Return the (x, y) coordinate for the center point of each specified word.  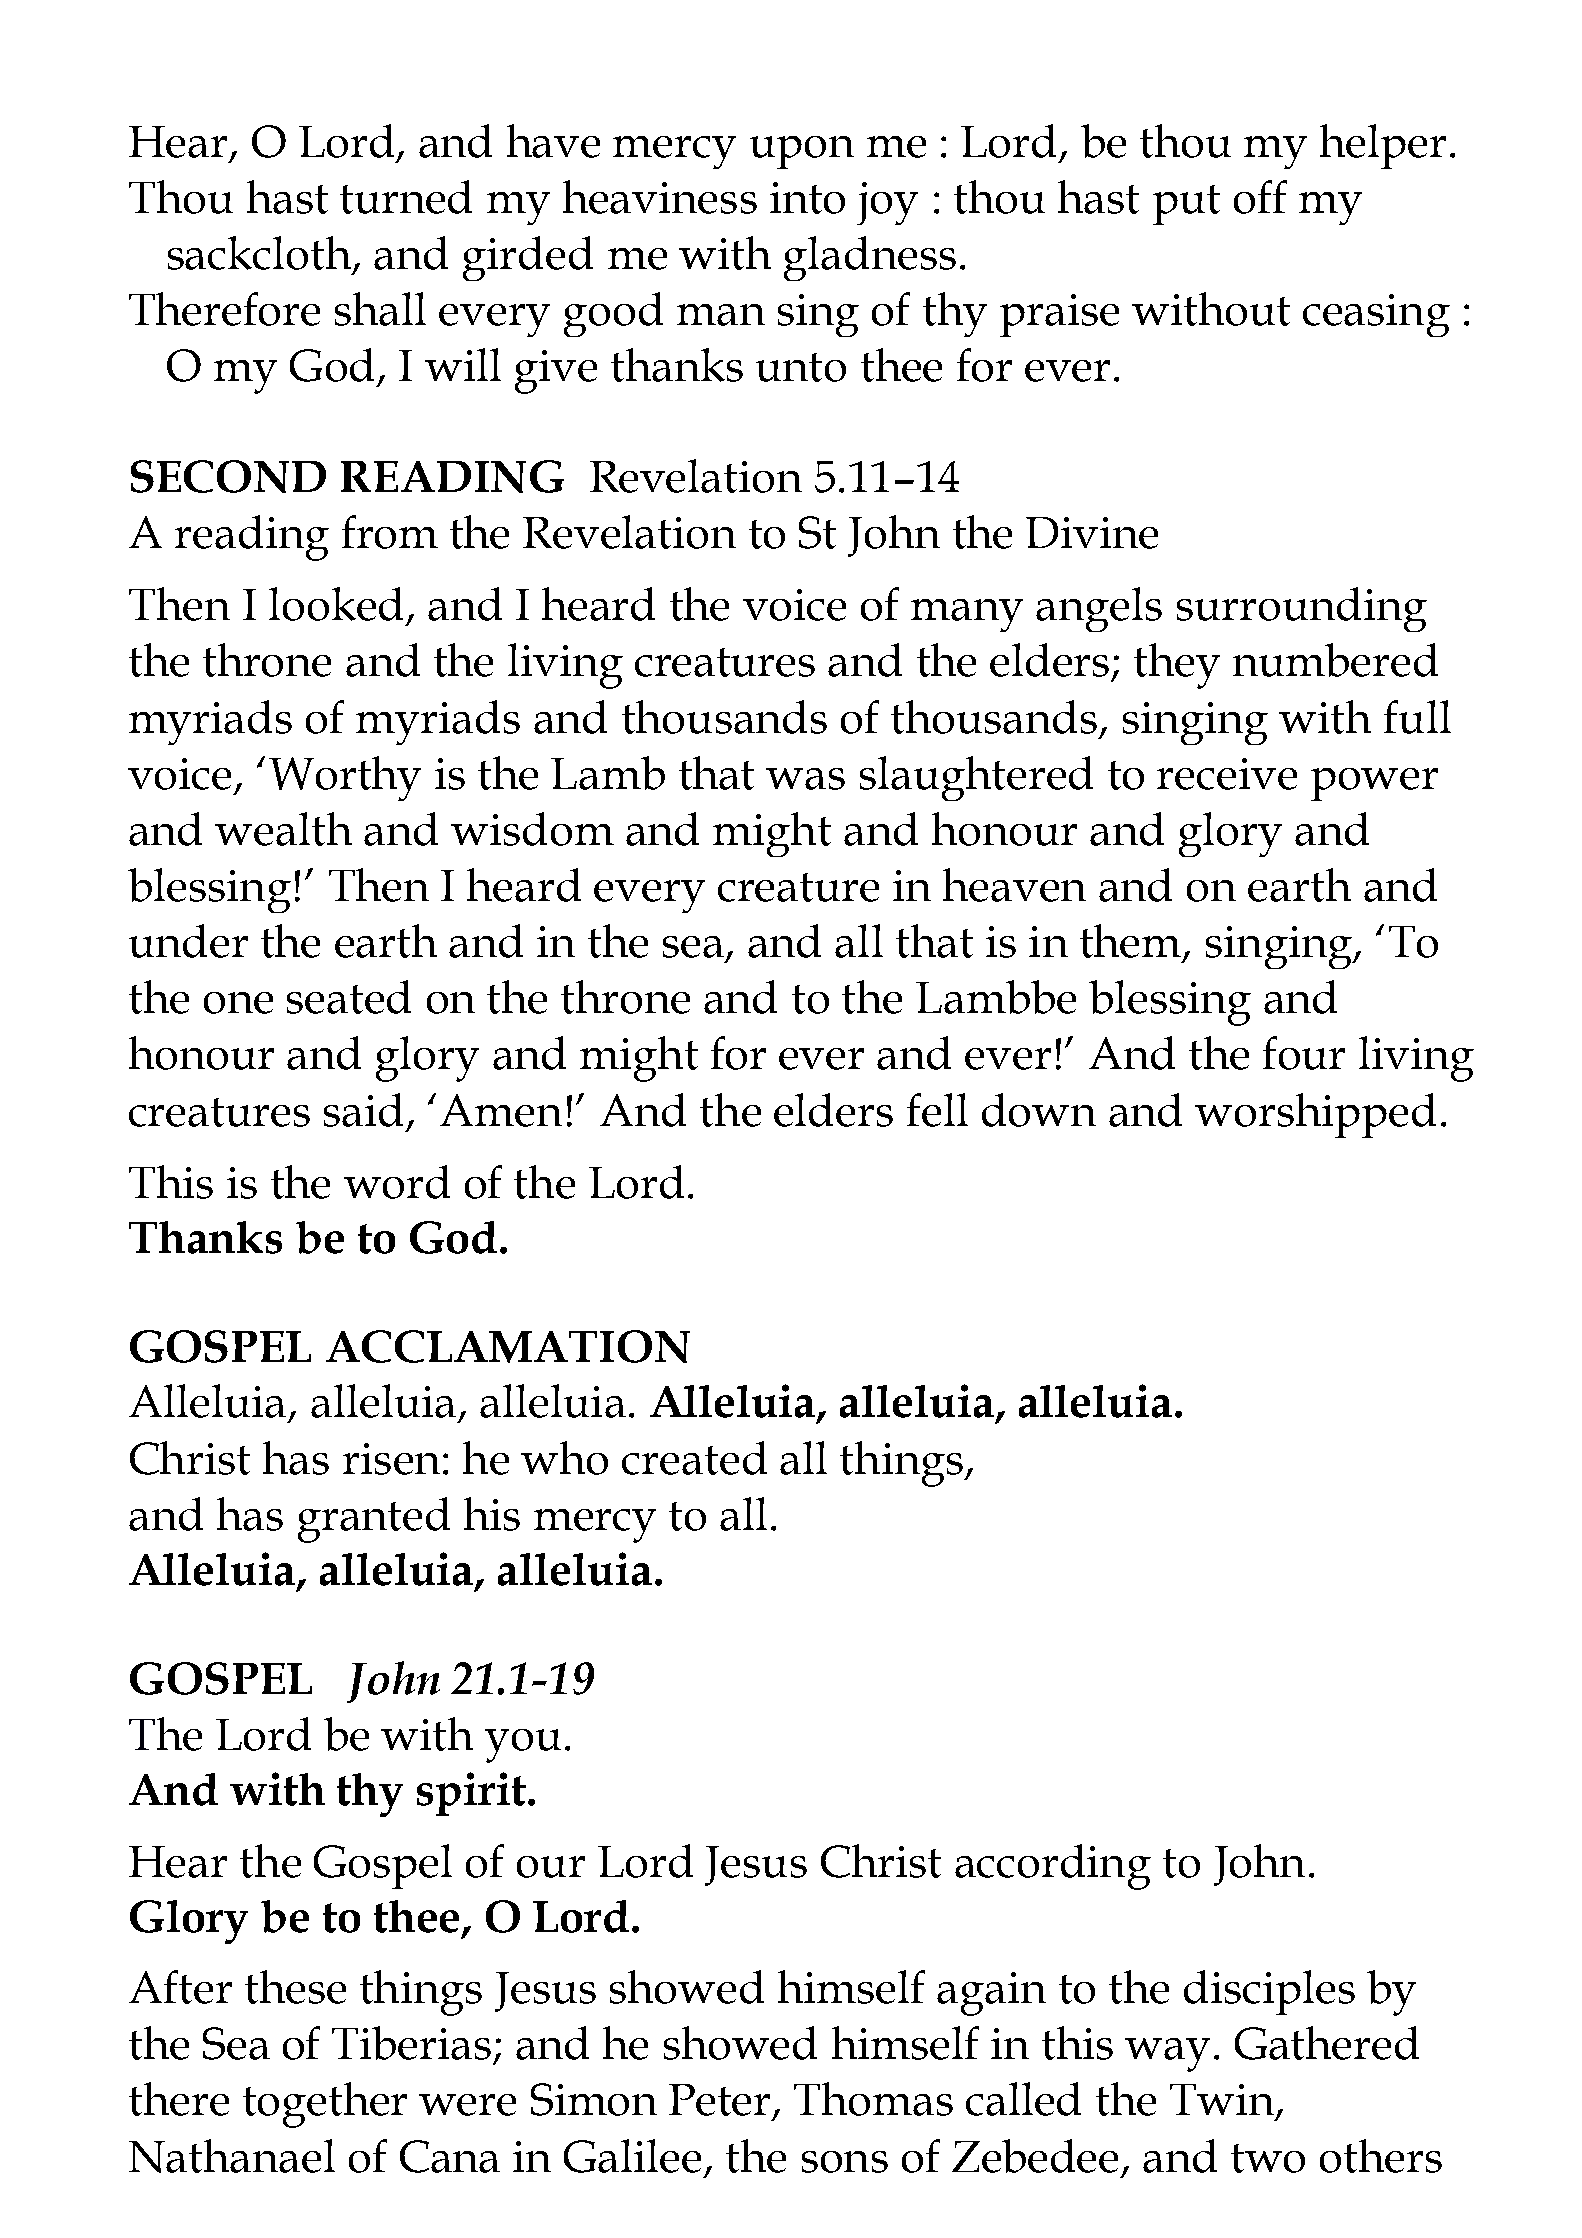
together (325, 2105)
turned (406, 197)
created (694, 1458)
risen (391, 1459)
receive (1227, 774)
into (807, 198)
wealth (283, 829)
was (805, 779)
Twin (1223, 2101)
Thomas (873, 2099)
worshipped (1315, 1115)
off (1260, 197)
